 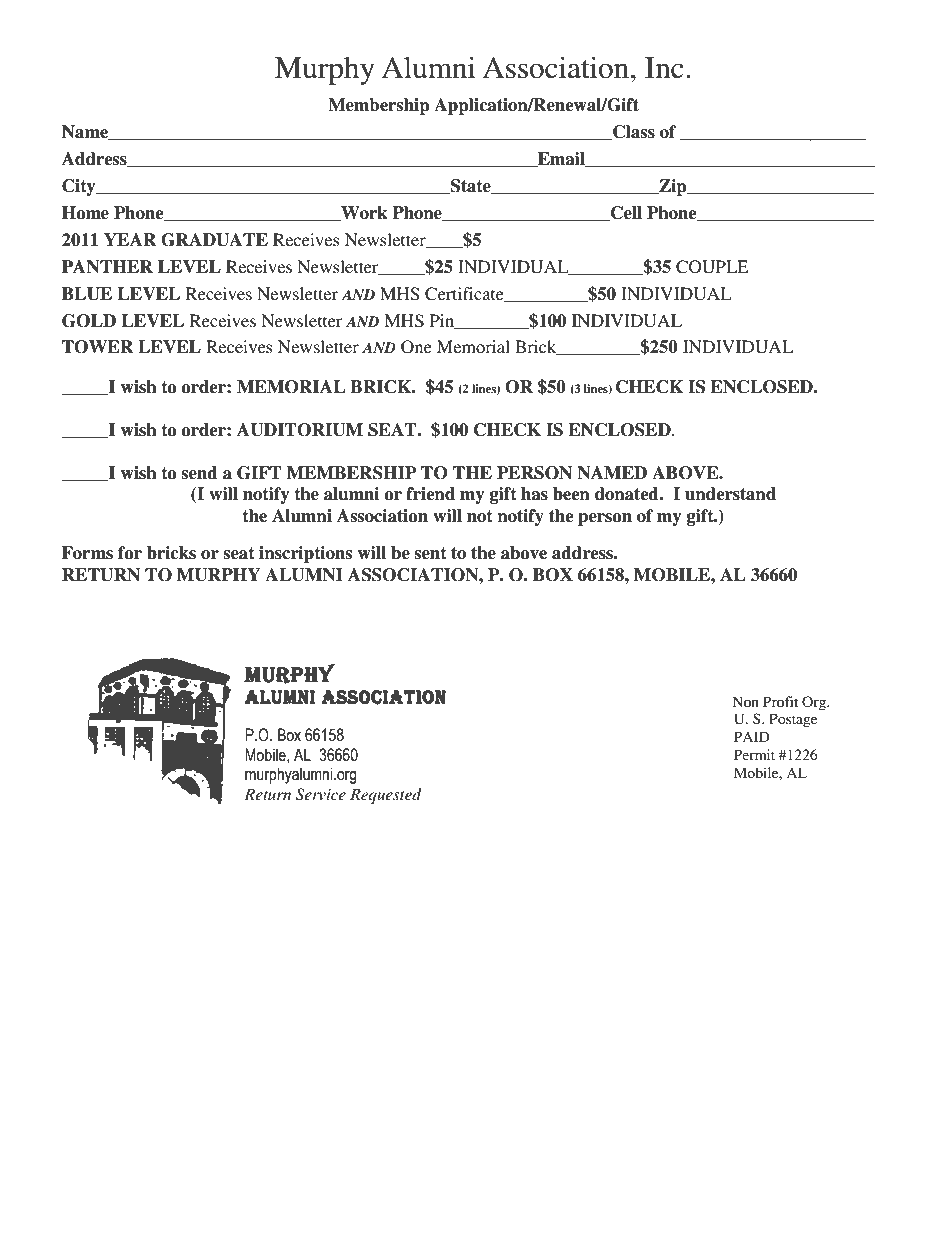 I want to click on Inc, so click(x=664, y=68).
